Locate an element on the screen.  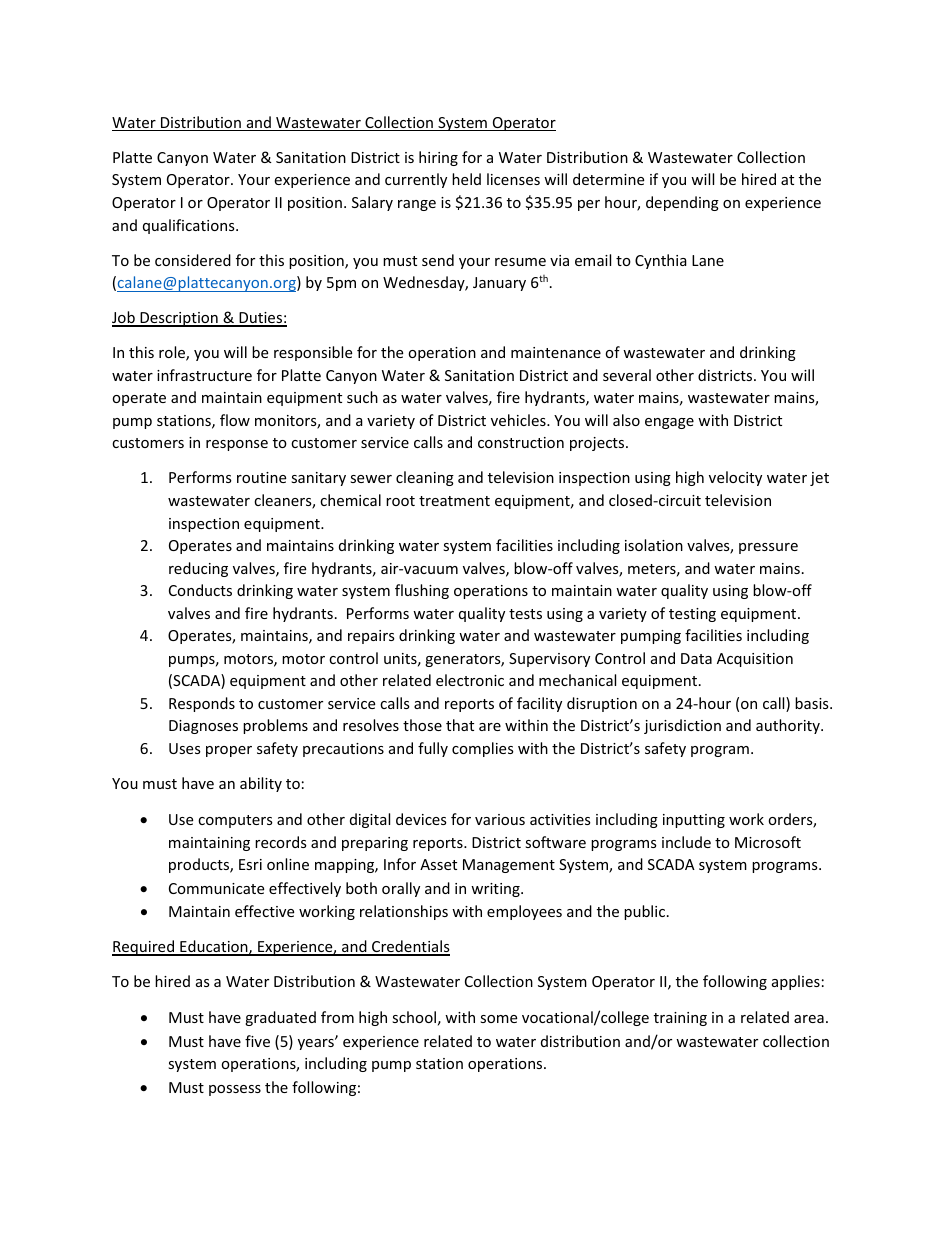
velocity is located at coordinates (735, 478).
